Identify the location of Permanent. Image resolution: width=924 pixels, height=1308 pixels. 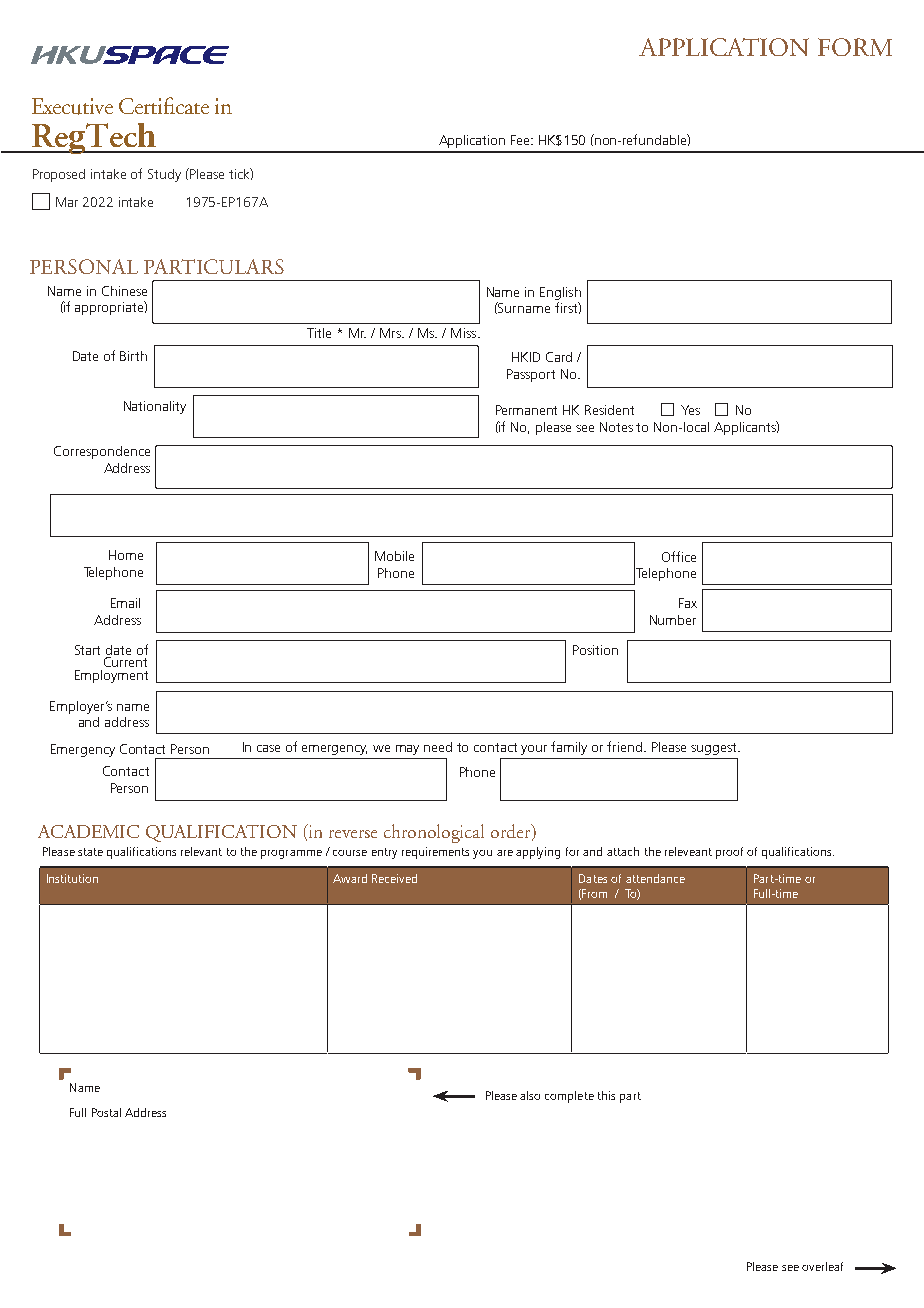
(526, 410).
